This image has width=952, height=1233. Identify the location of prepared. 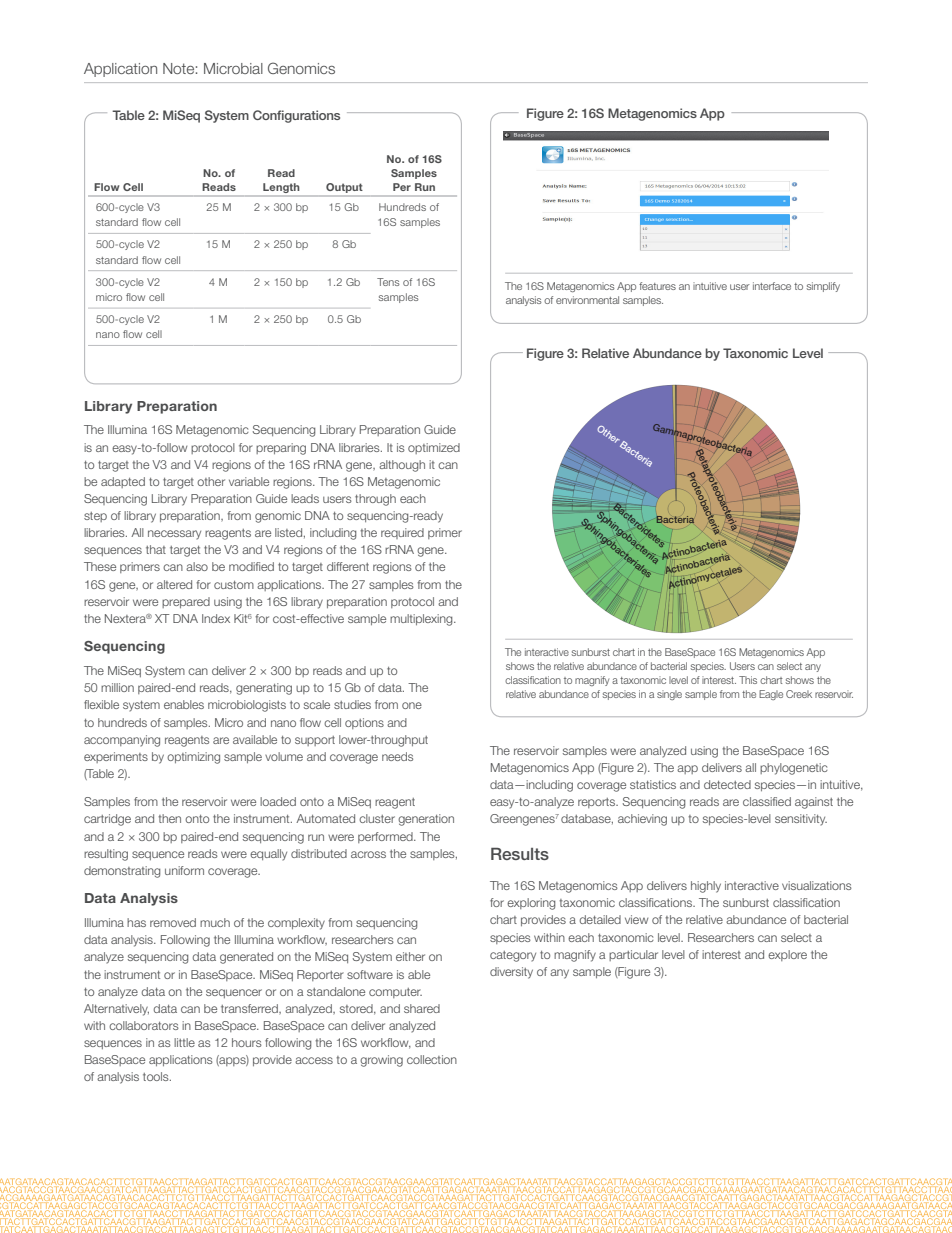
(186, 602).
